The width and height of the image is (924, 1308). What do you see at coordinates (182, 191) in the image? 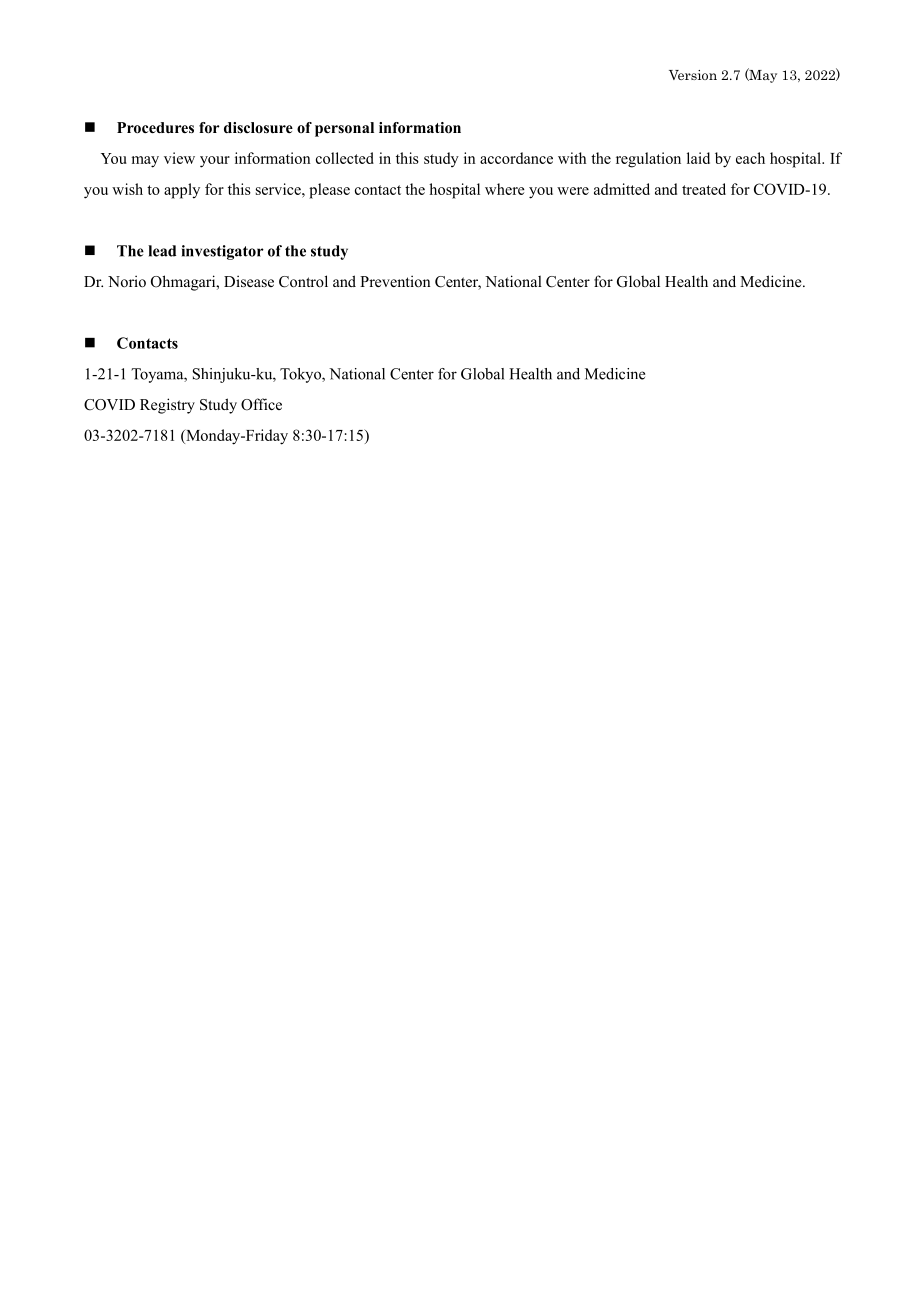
I see `apply` at bounding box center [182, 191].
